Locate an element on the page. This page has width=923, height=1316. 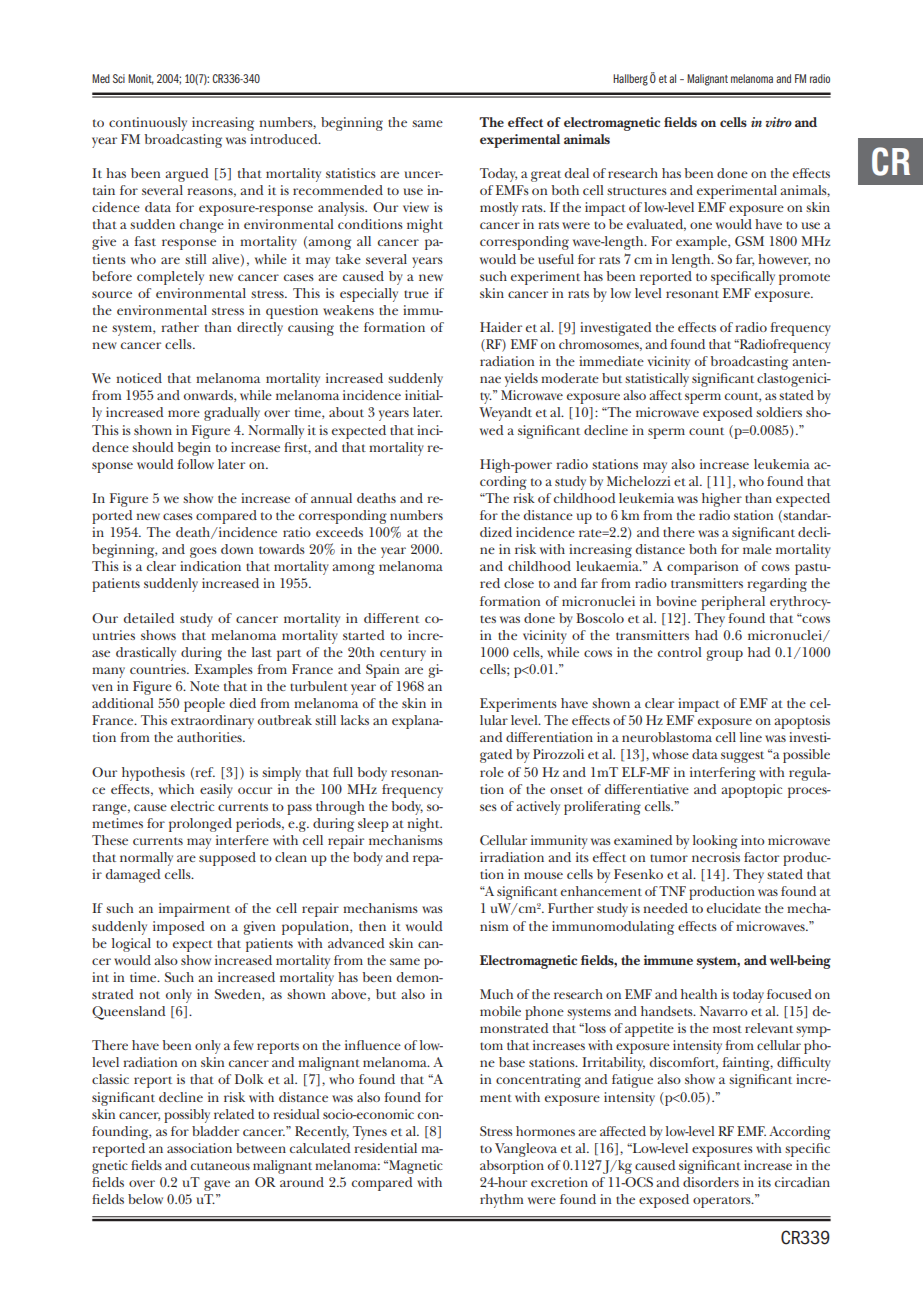
continuously is located at coordinates (148, 124).
